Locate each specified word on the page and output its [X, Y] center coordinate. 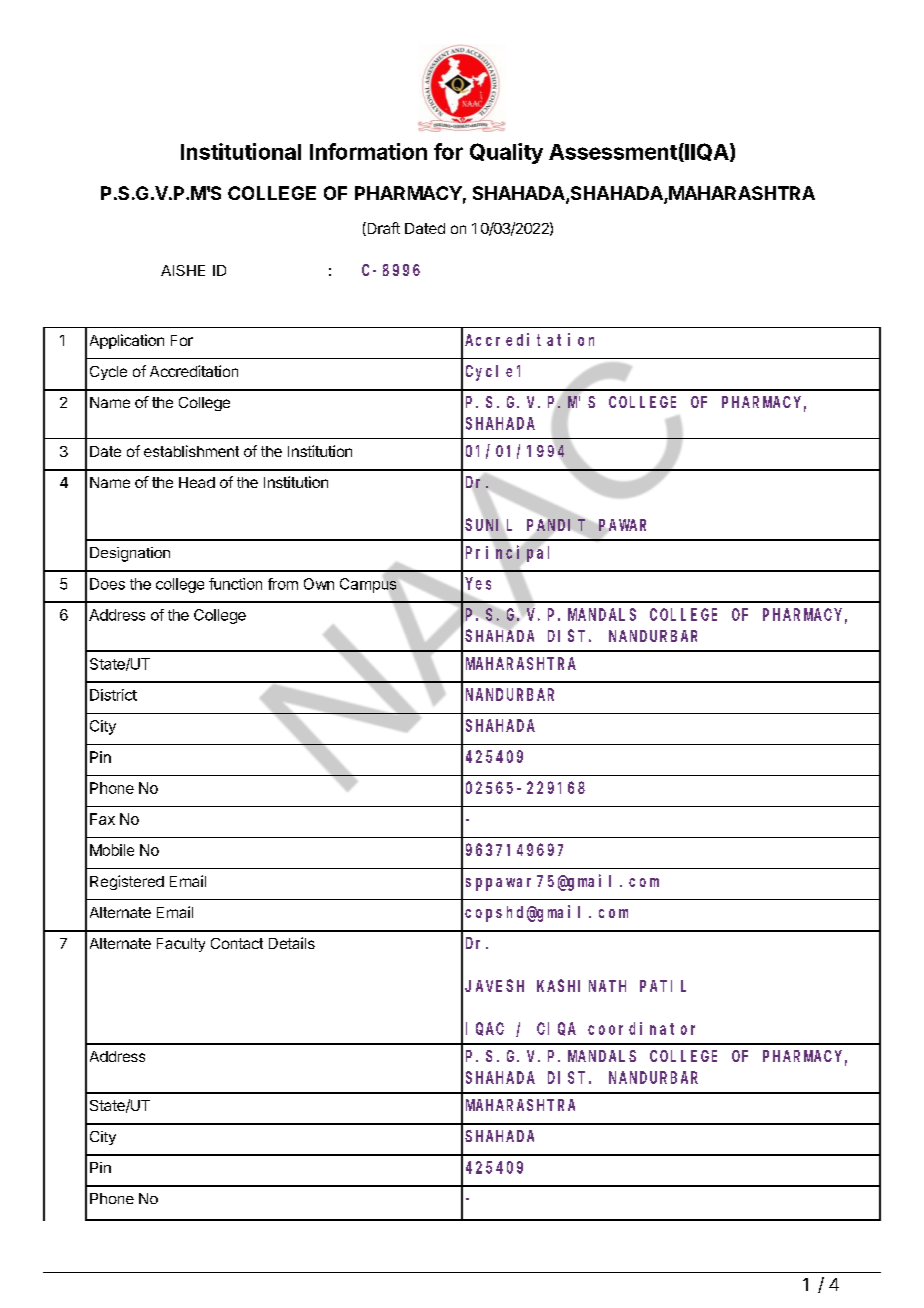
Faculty [181, 945]
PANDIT [556, 525]
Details [292, 943]
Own [319, 584]
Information [368, 151]
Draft [382, 229]
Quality [506, 153]
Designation [130, 554]
